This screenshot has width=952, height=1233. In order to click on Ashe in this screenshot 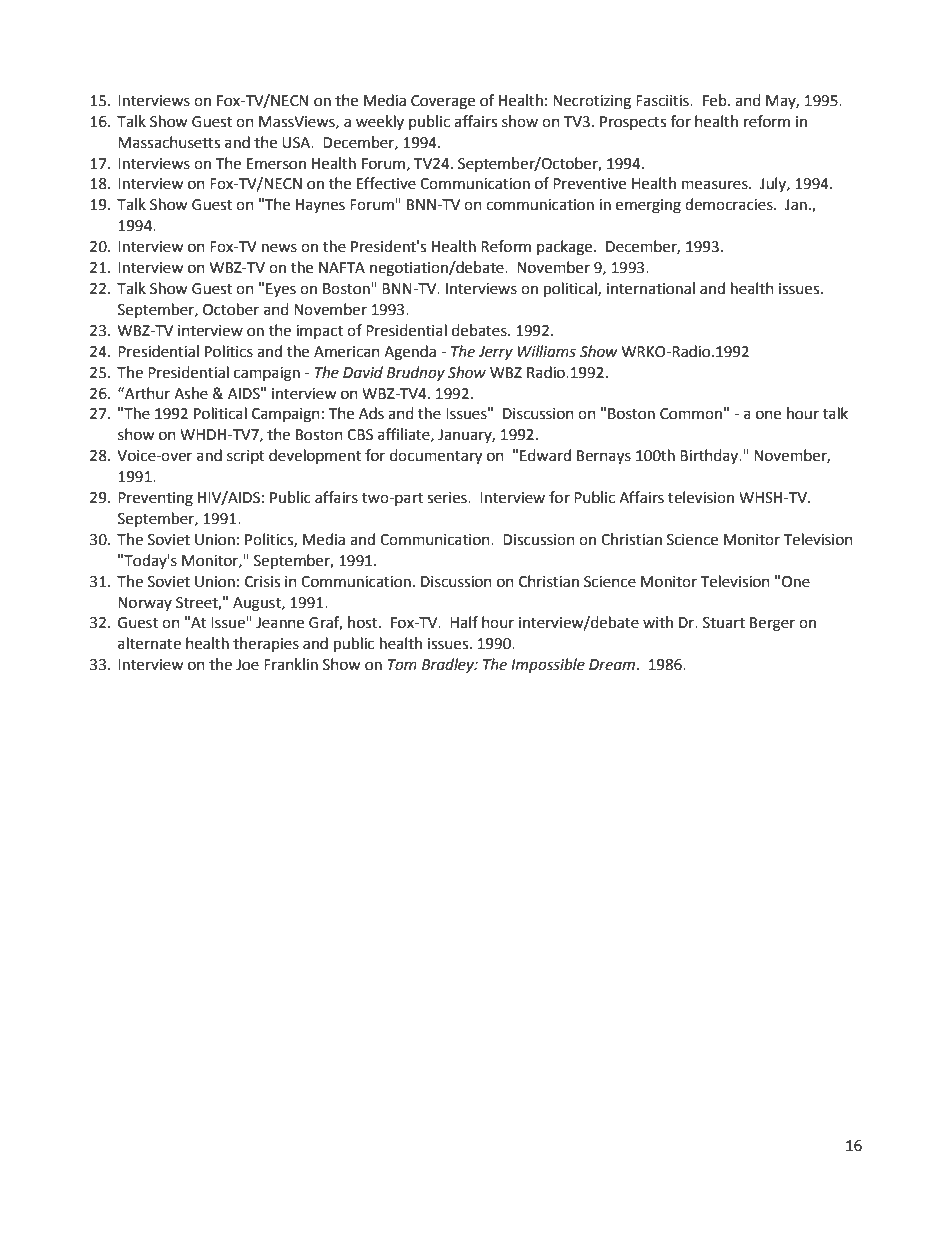, I will do `click(191, 393)`.
